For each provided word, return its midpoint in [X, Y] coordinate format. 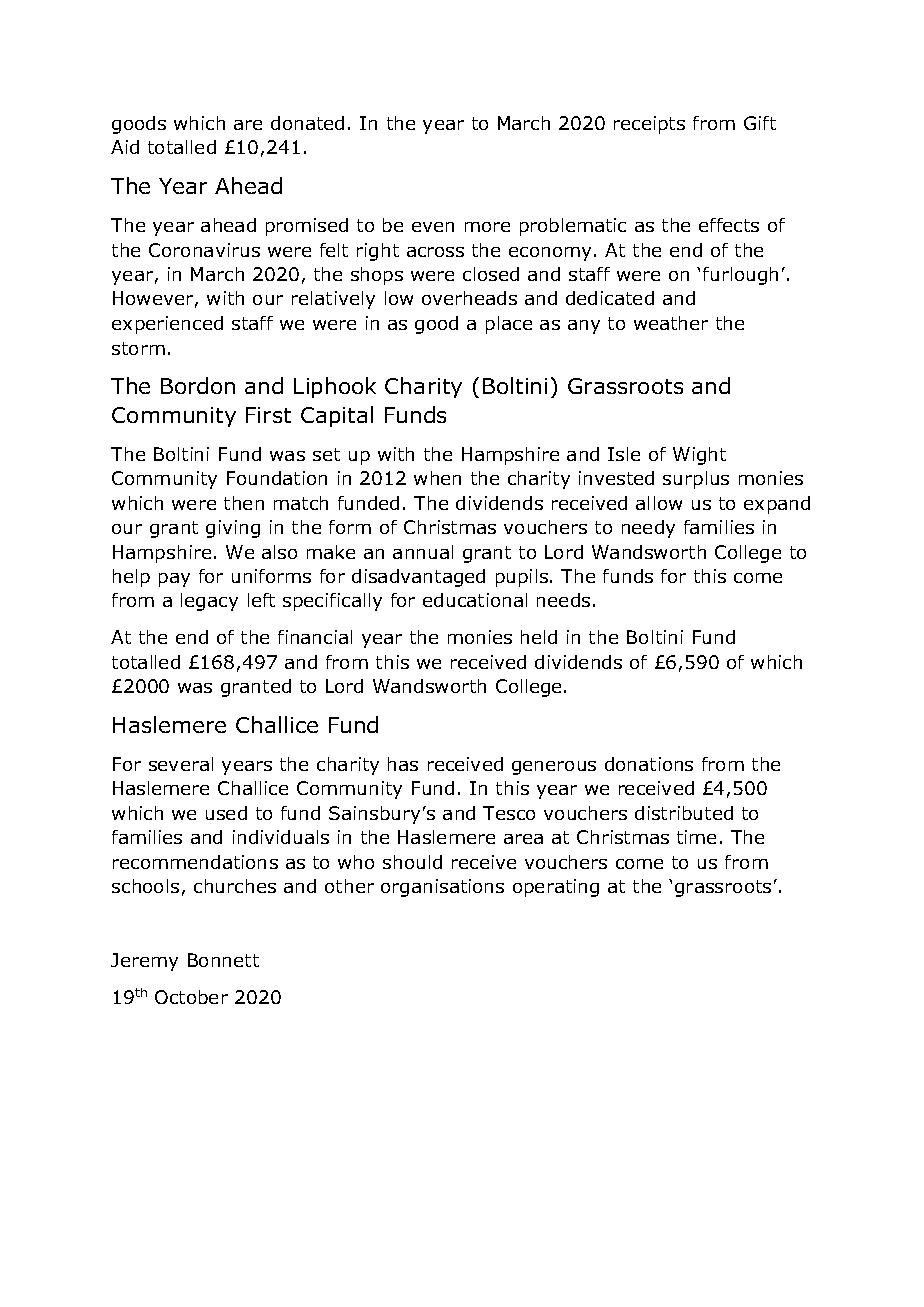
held [539, 637]
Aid [125, 147]
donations [649, 764]
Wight [699, 456]
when [437, 478]
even [433, 227]
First [268, 415]
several [181, 764]
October [191, 997]
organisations [442, 888]
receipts [649, 125]
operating [556, 888]
